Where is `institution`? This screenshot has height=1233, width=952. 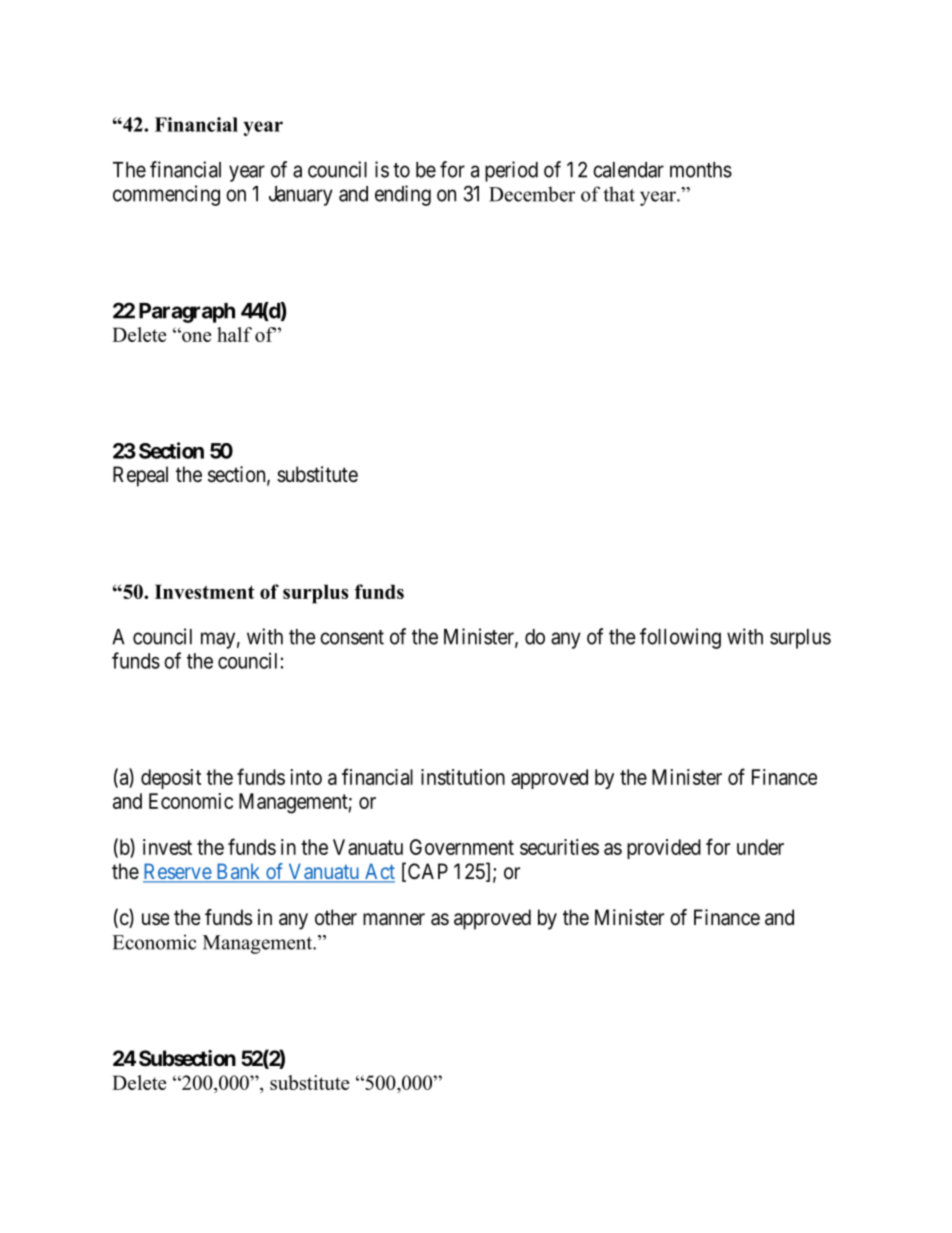 institution is located at coordinates (463, 777).
